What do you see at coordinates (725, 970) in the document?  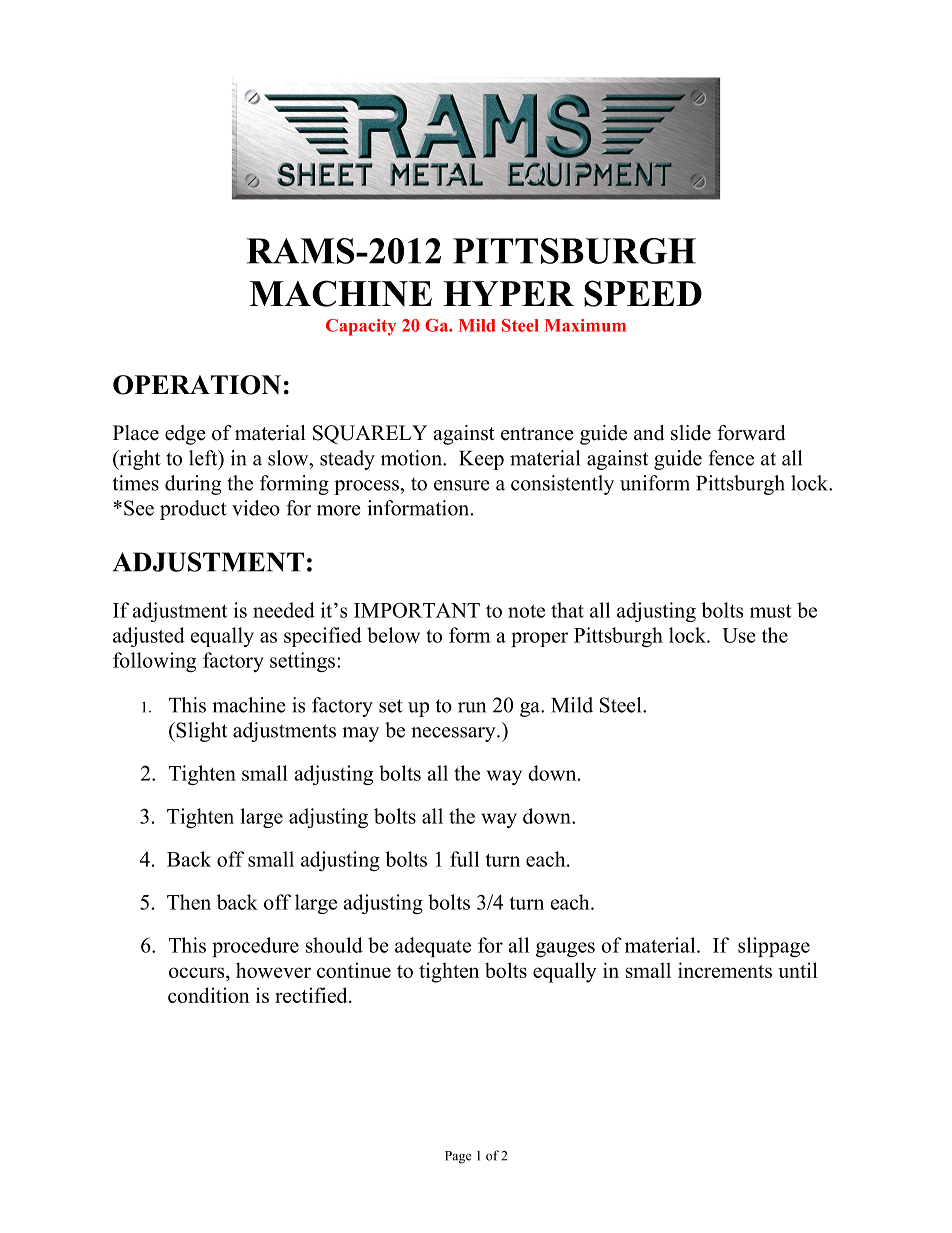 I see `increments` at bounding box center [725, 970].
